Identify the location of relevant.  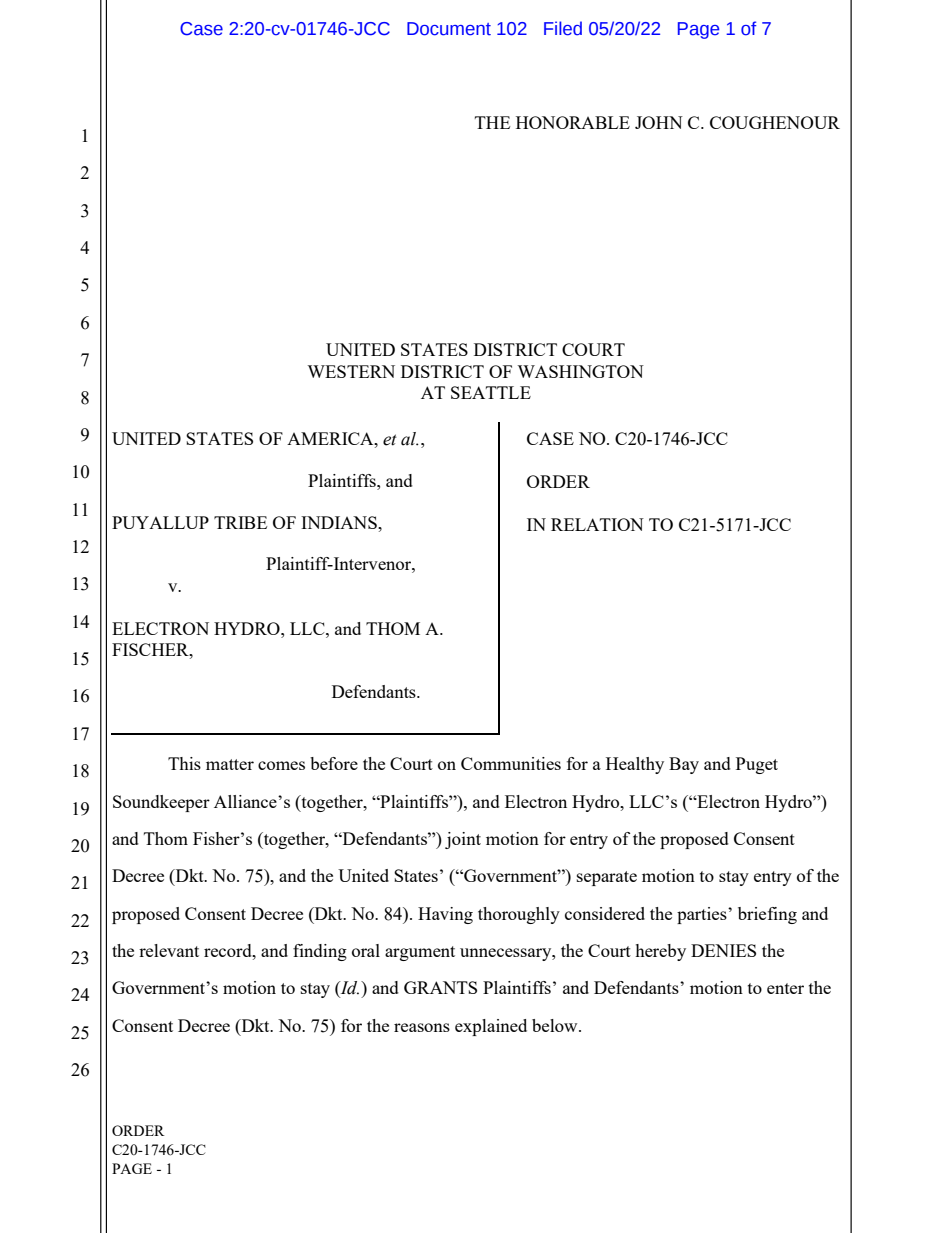
(169, 950).
